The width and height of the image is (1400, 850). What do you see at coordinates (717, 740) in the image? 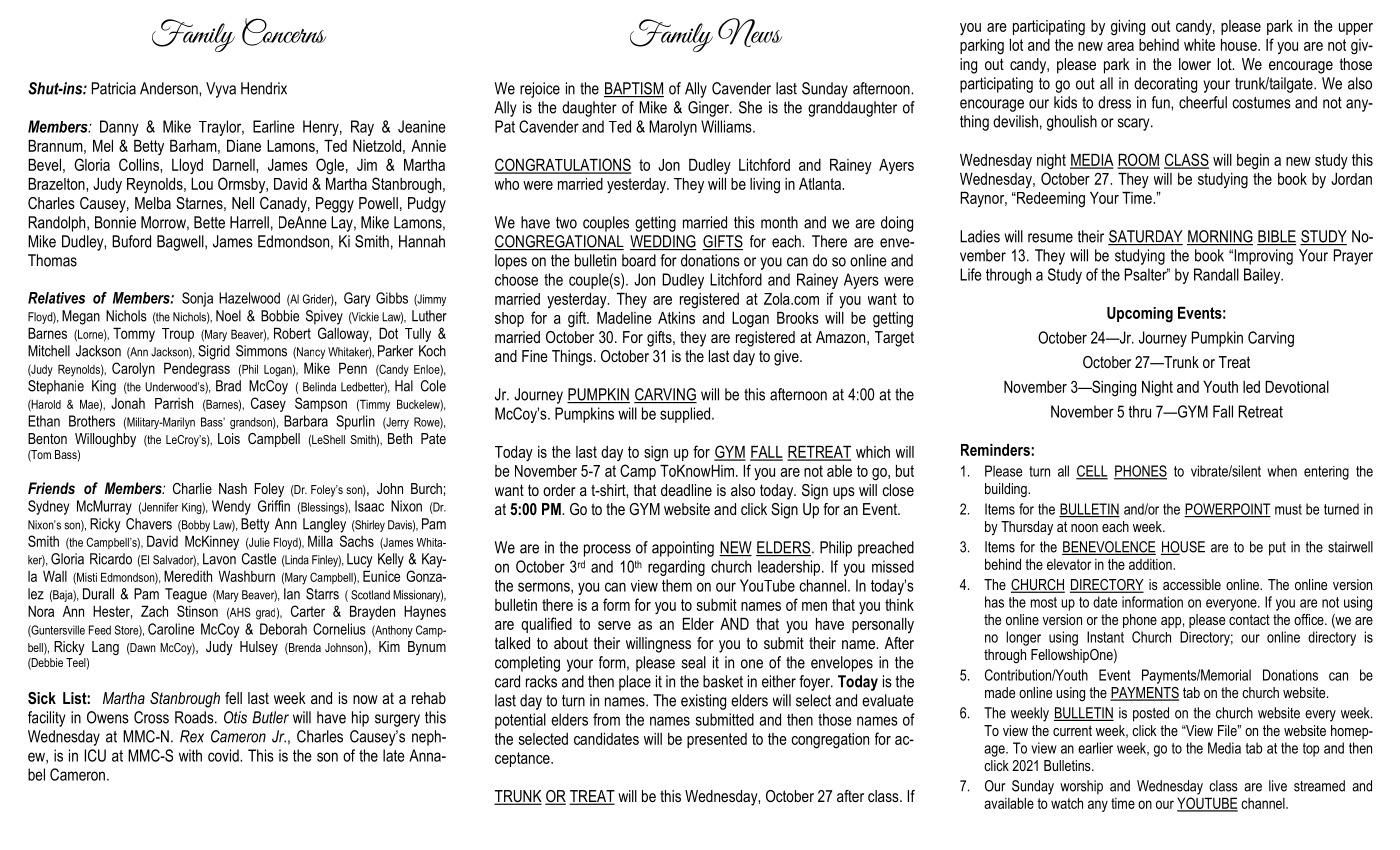
I see `presented` at bounding box center [717, 740].
